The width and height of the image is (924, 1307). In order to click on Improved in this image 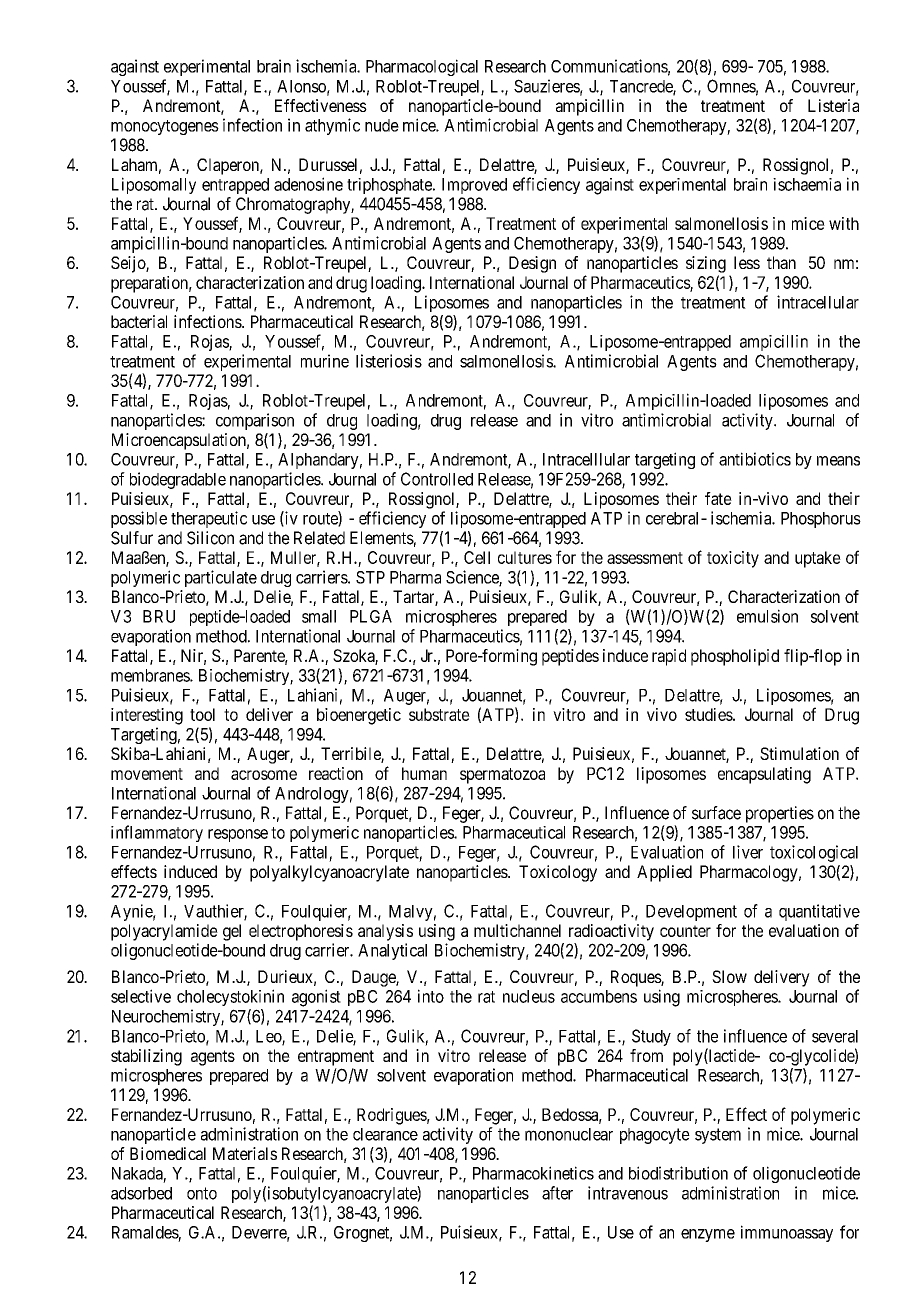, I will do `click(474, 186)`.
